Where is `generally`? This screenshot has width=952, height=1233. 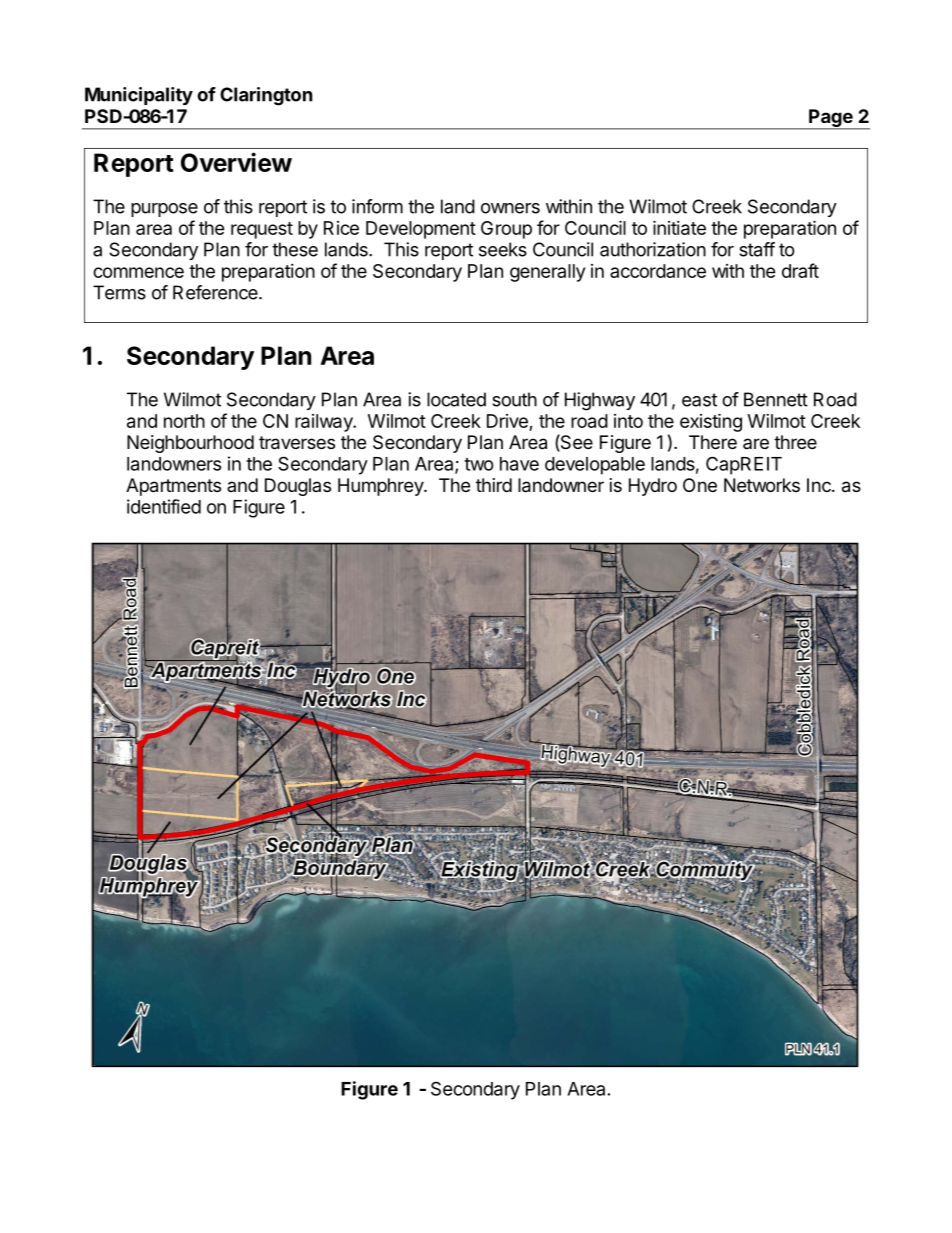
generally is located at coordinates (547, 273).
